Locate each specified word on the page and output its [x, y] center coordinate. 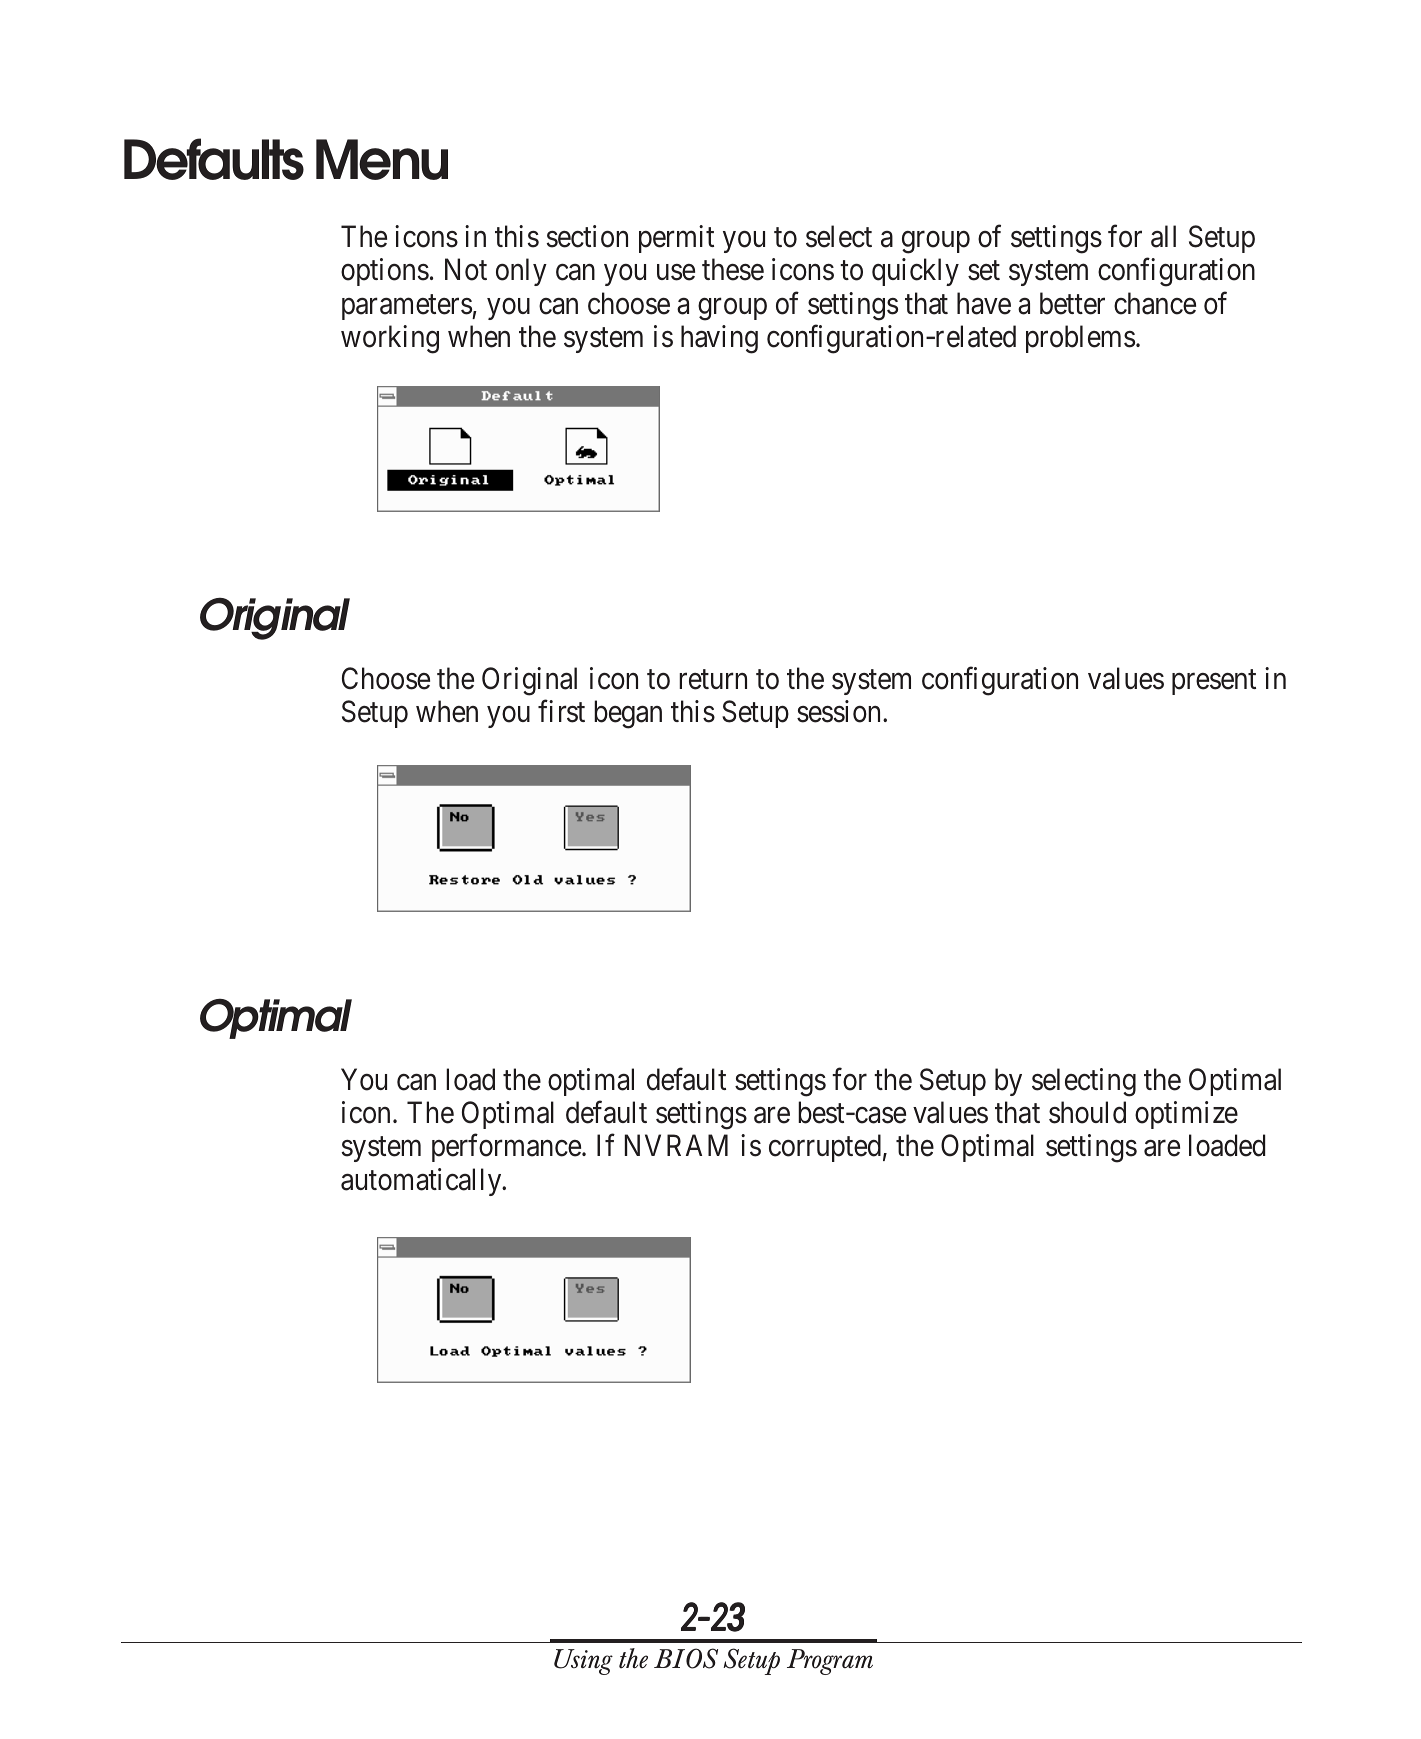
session [840, 711]
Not [466, 270]
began [628, 714]
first [561, 711]
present [1214, 682]
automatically [422, 1182]
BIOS [686, 1658]
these [733, 269]
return [713, 680]
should [1087, 1112]
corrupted [825, 1148]
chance [1155, 303]
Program [830, 1662]
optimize [1186, 1115]
